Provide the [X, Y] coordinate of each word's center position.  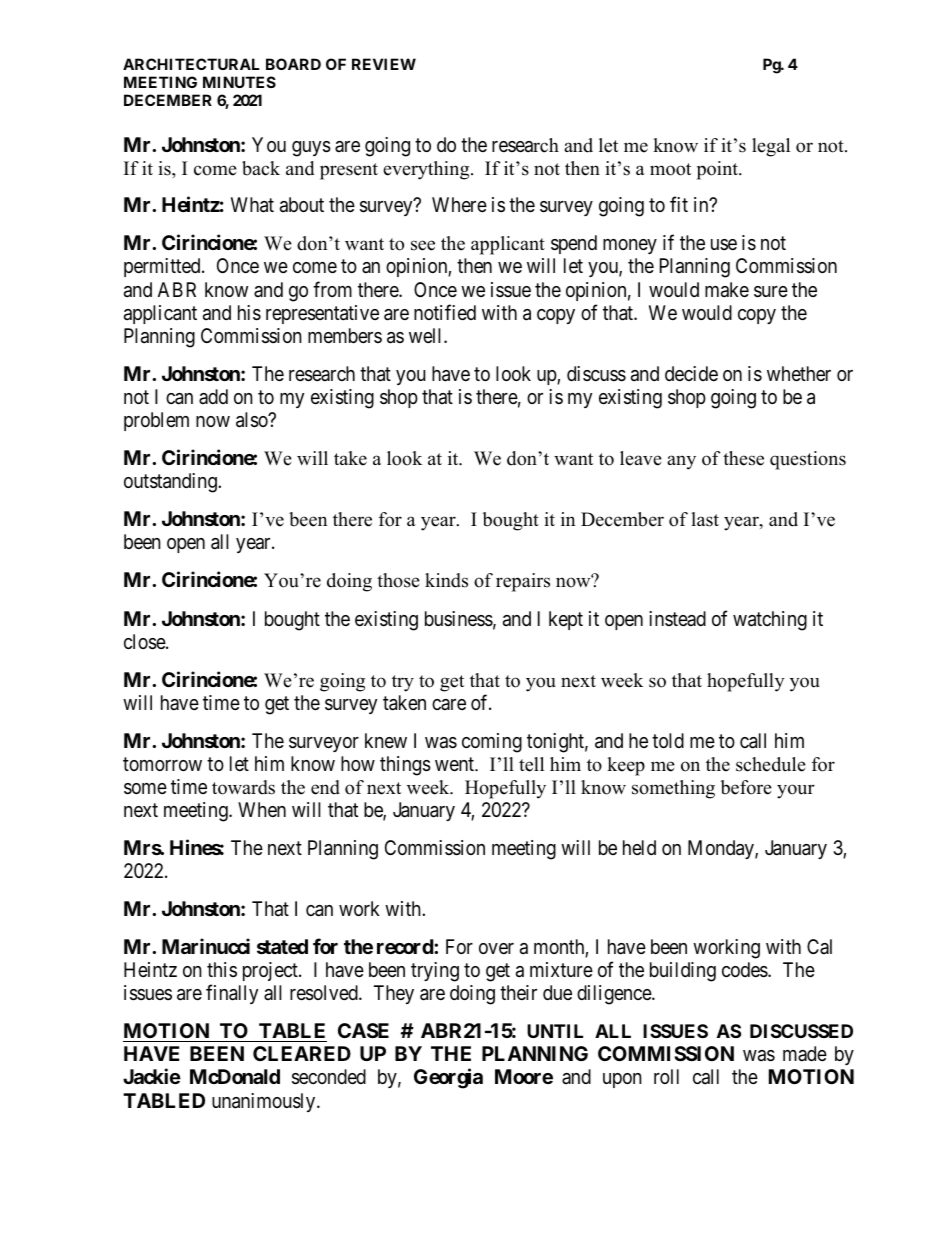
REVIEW [384, 64]
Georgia [448, 1078]
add [213, 396]
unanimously [265, 1102]
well [427, 335]
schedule [771, 764]
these [743, 458]
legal [771, 147]
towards [243, 787]
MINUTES [239, 82]
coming [492, 743]
